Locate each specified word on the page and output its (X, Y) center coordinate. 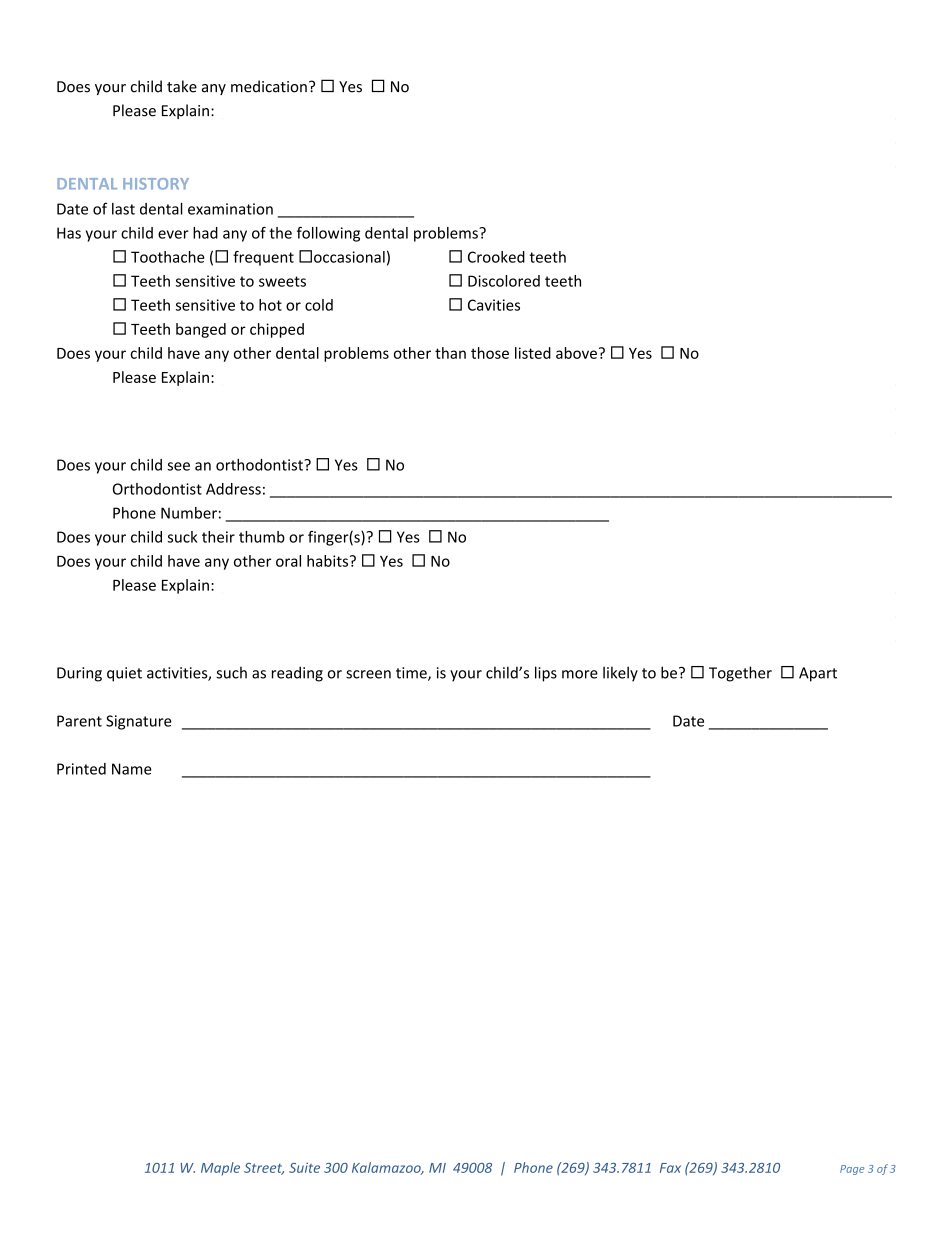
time (412, 674)
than (450, 353)
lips (546, 674)
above (576, 353)
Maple (220, 1169)
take (182, 86)
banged (201, 330)
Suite (304, 1167)
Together (740, 674)
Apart (818, 674)
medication (269, 86)
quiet (124, 674)
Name (132, 769)
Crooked (496, 257)
